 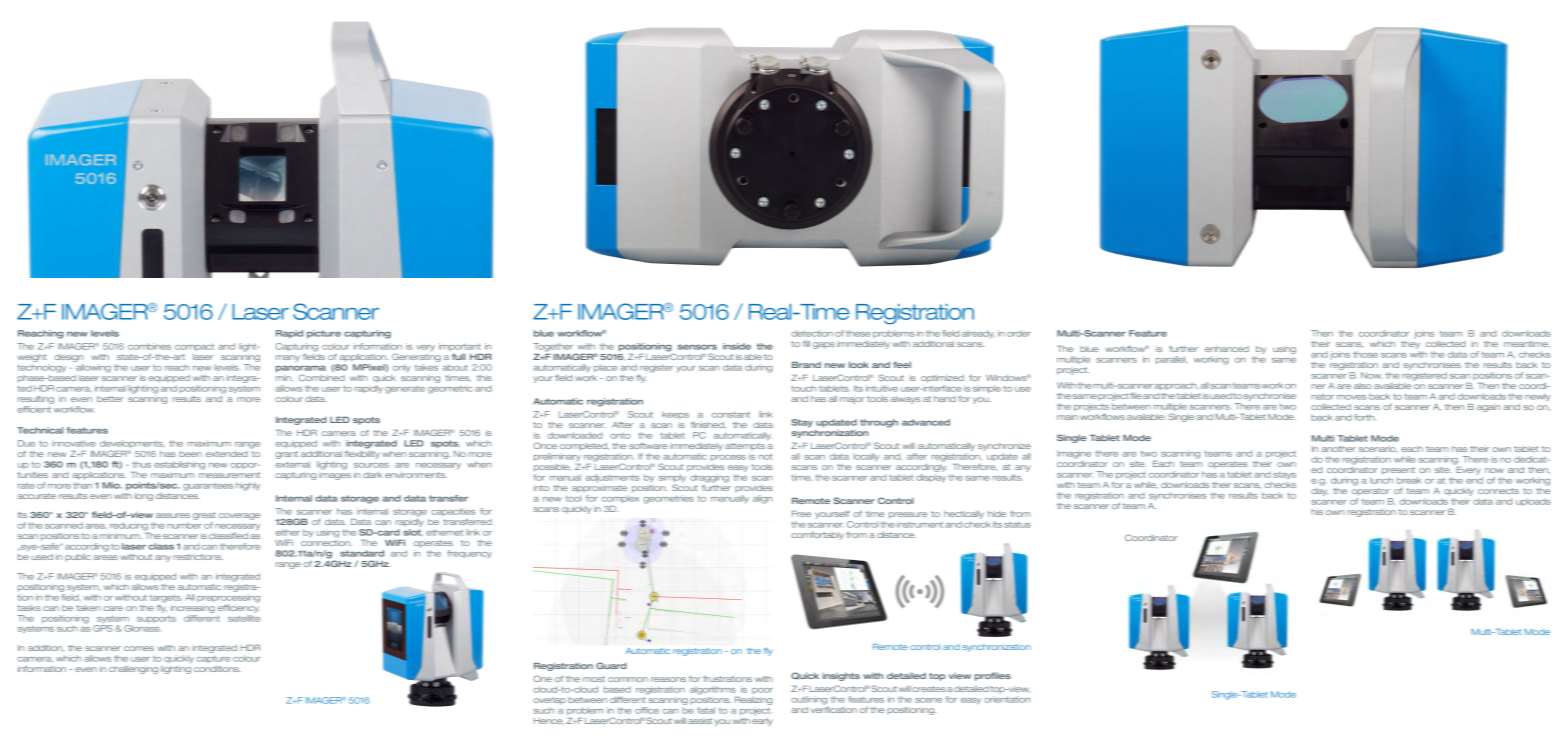 I want to click on compact, so click(x=194, y=347).
